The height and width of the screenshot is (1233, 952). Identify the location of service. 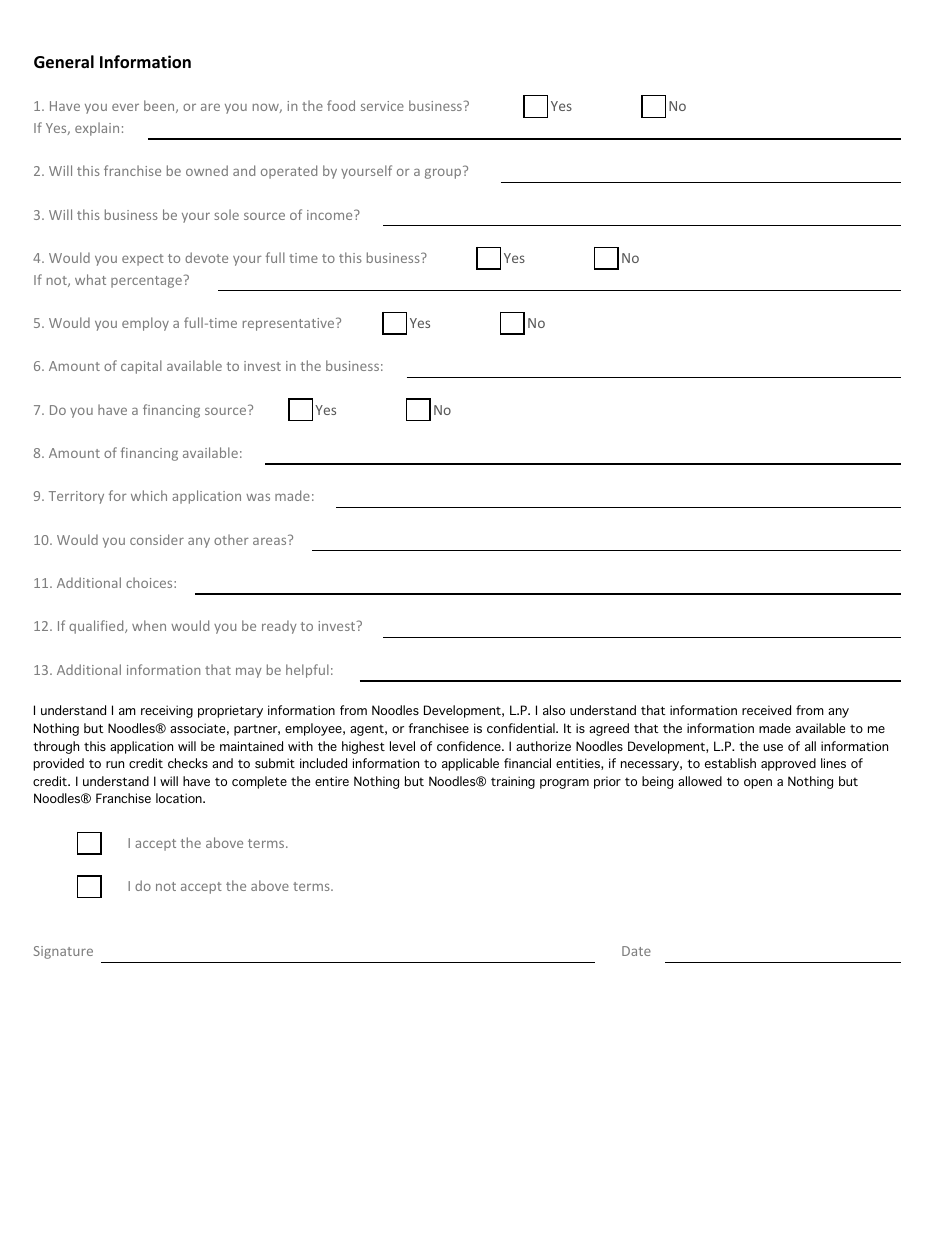
(382, 106).
